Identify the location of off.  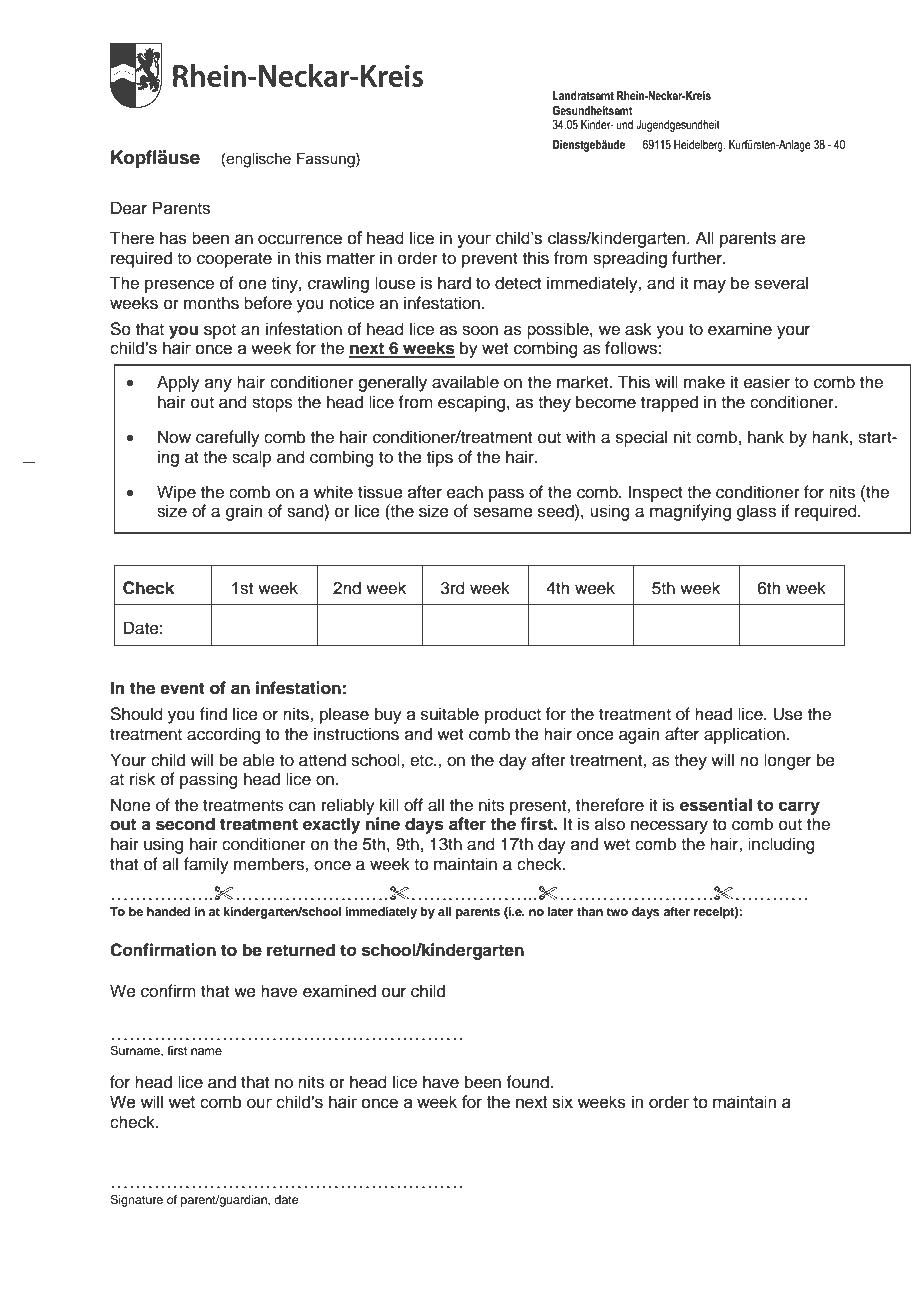
(413, 805).
